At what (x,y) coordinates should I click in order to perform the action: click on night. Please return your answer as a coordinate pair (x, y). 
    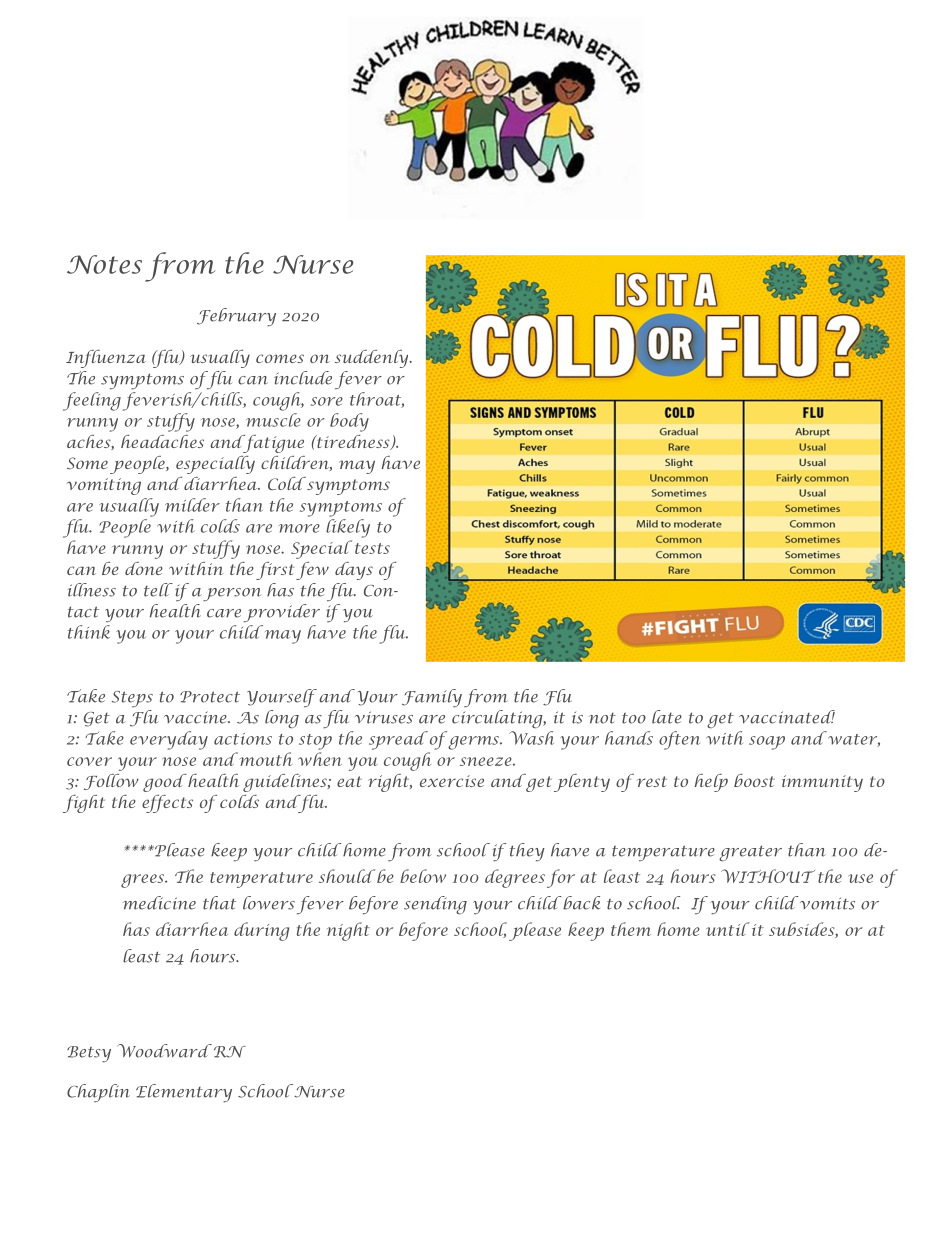
    Looking at the image, I should click on (348, 931).
